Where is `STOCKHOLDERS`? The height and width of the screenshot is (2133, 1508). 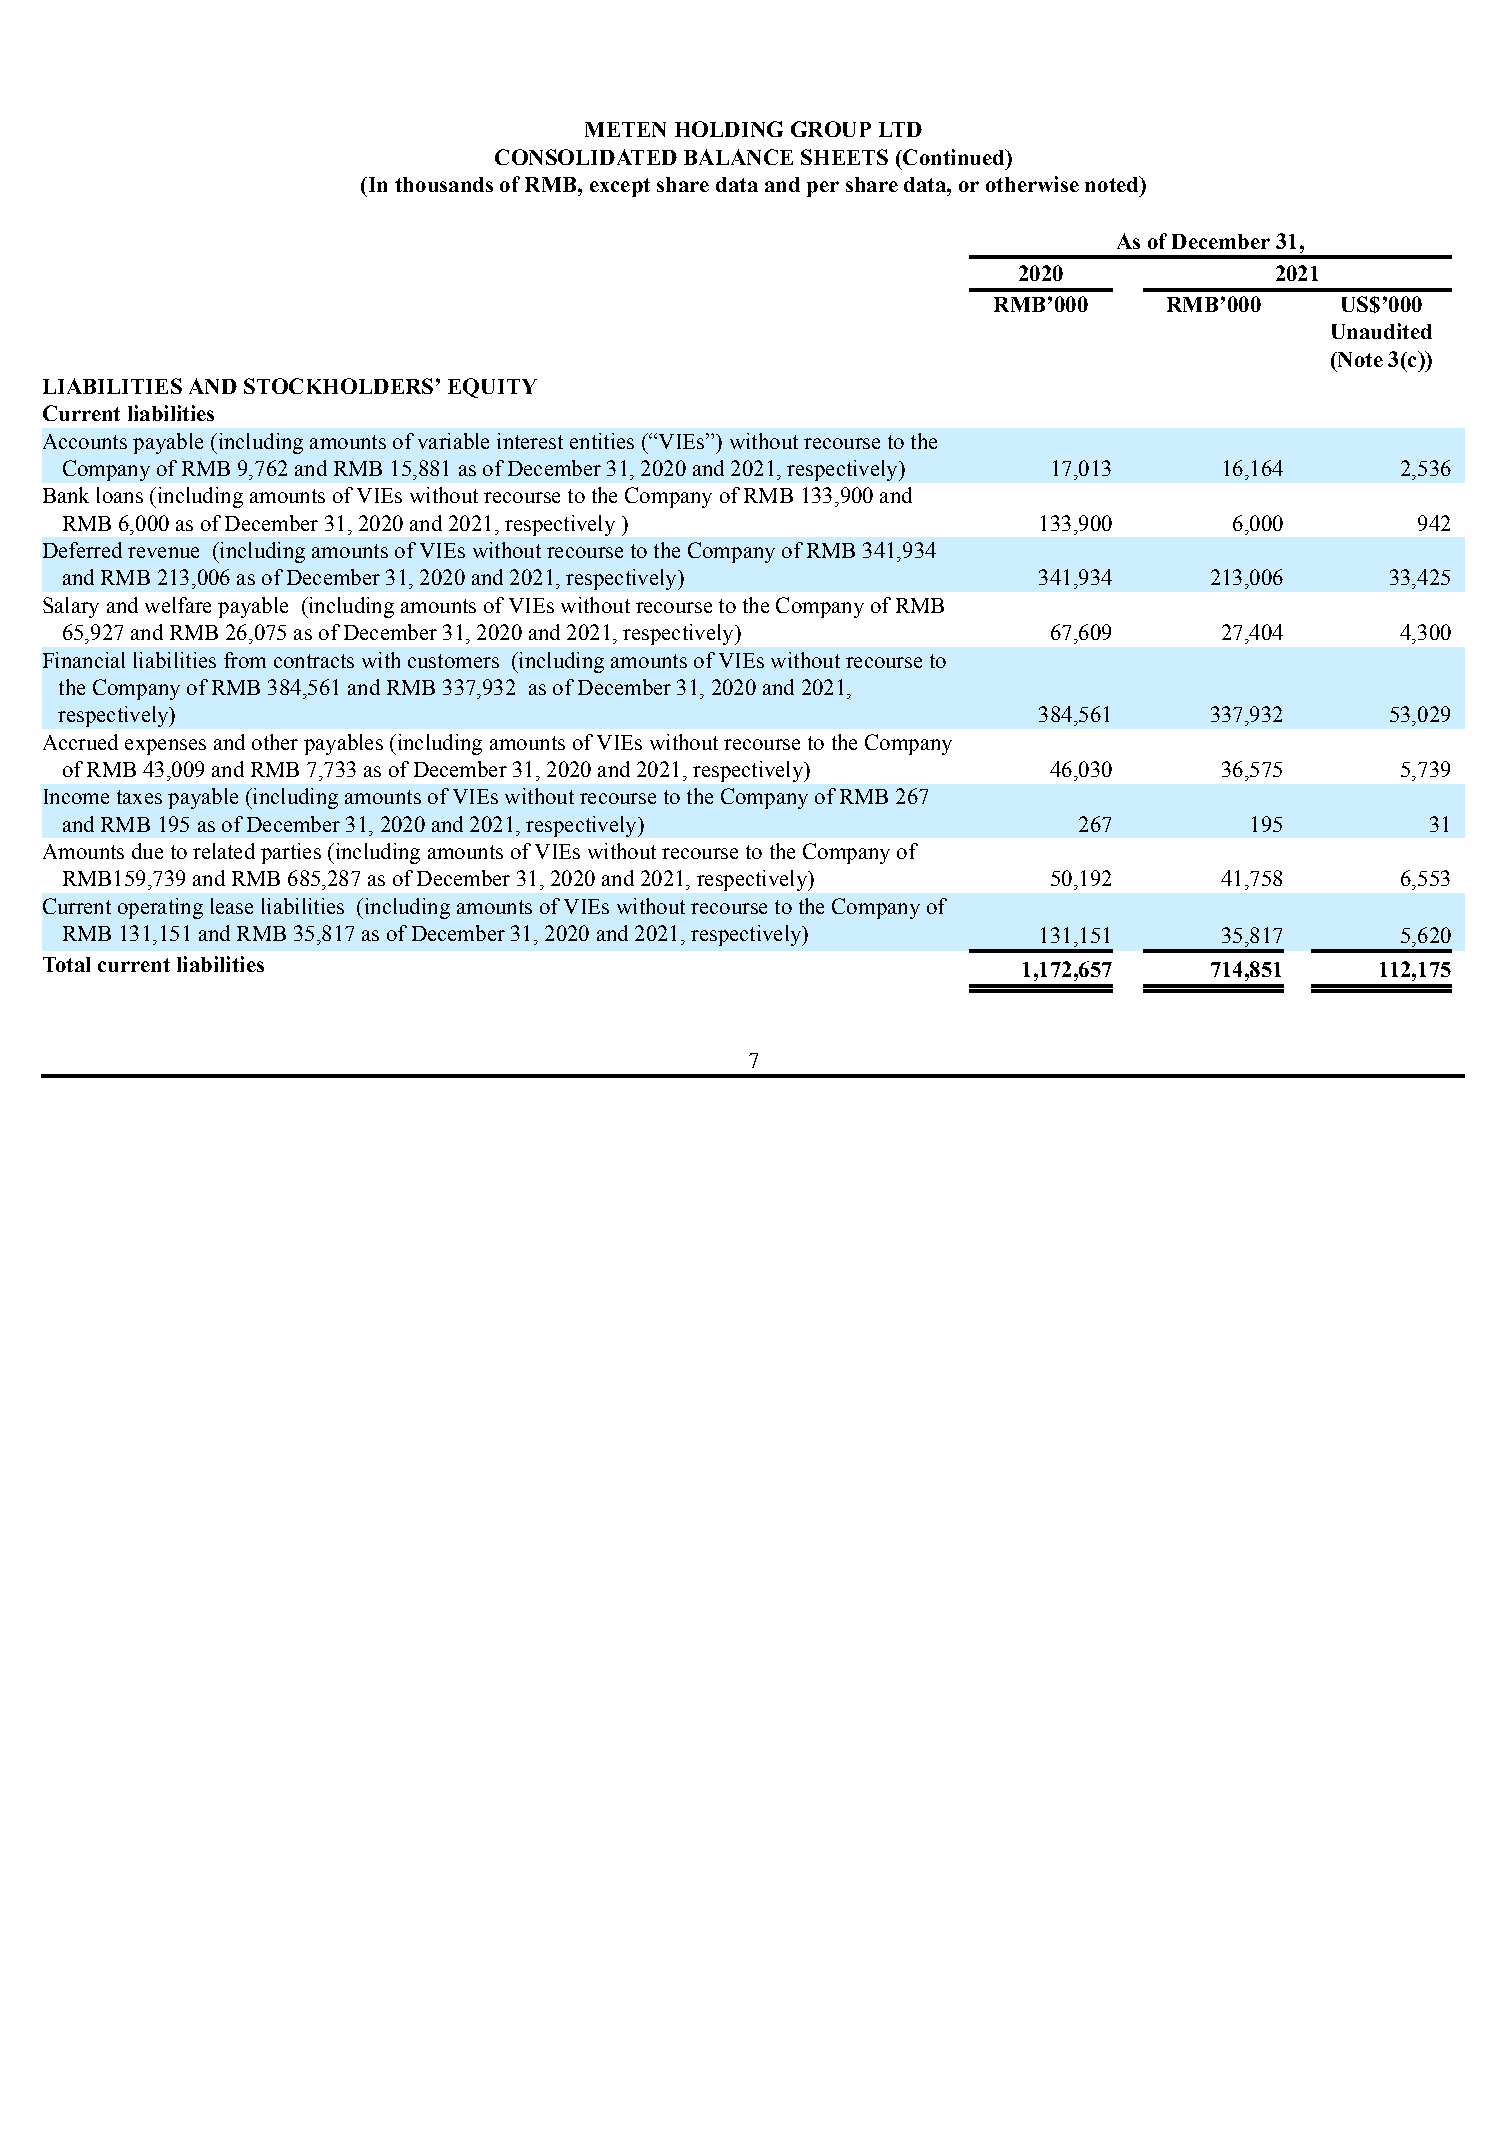 STOCKHOLDERS is located at coordinates (338, 386).
